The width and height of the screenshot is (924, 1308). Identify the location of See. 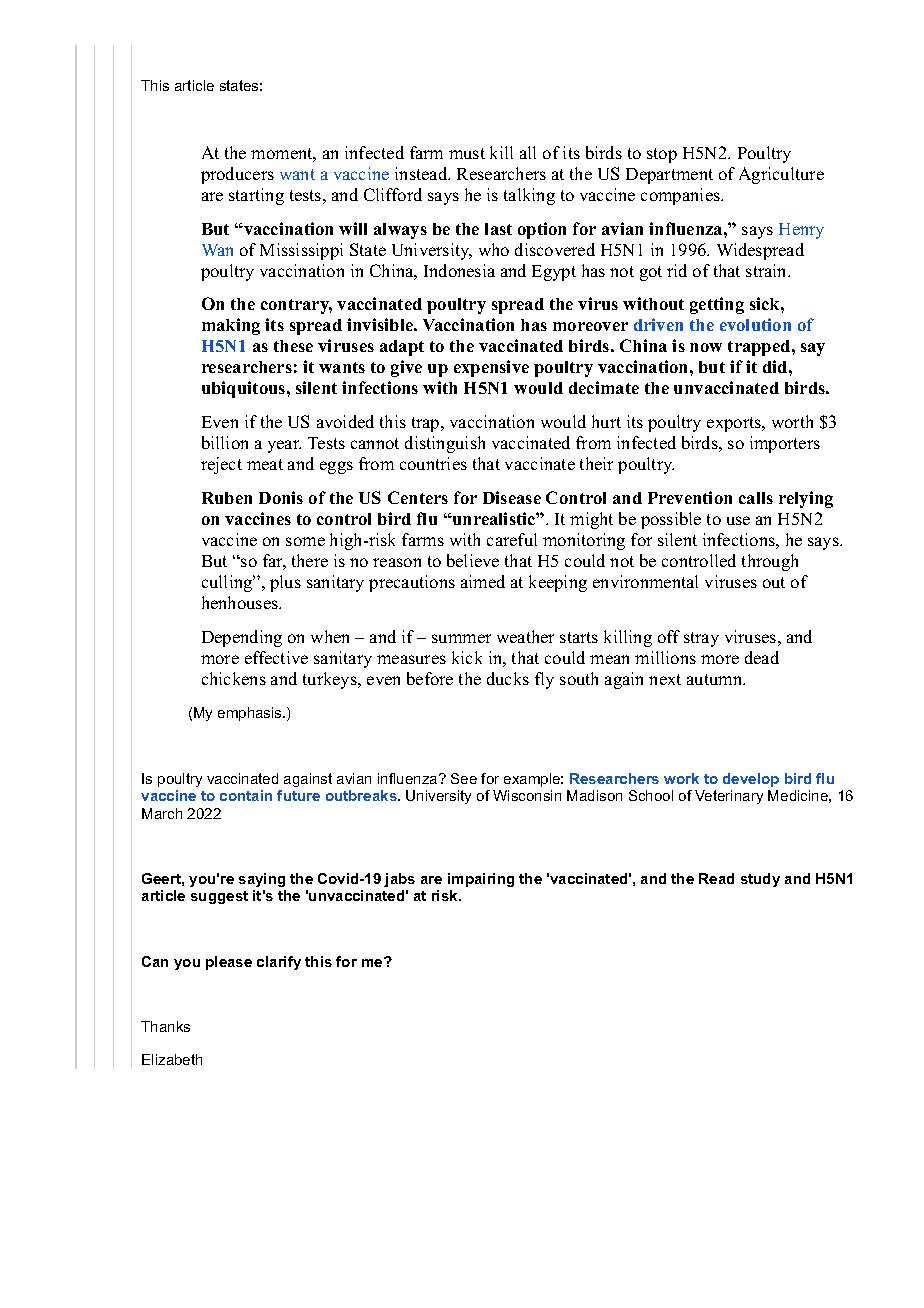
(464, 778).
